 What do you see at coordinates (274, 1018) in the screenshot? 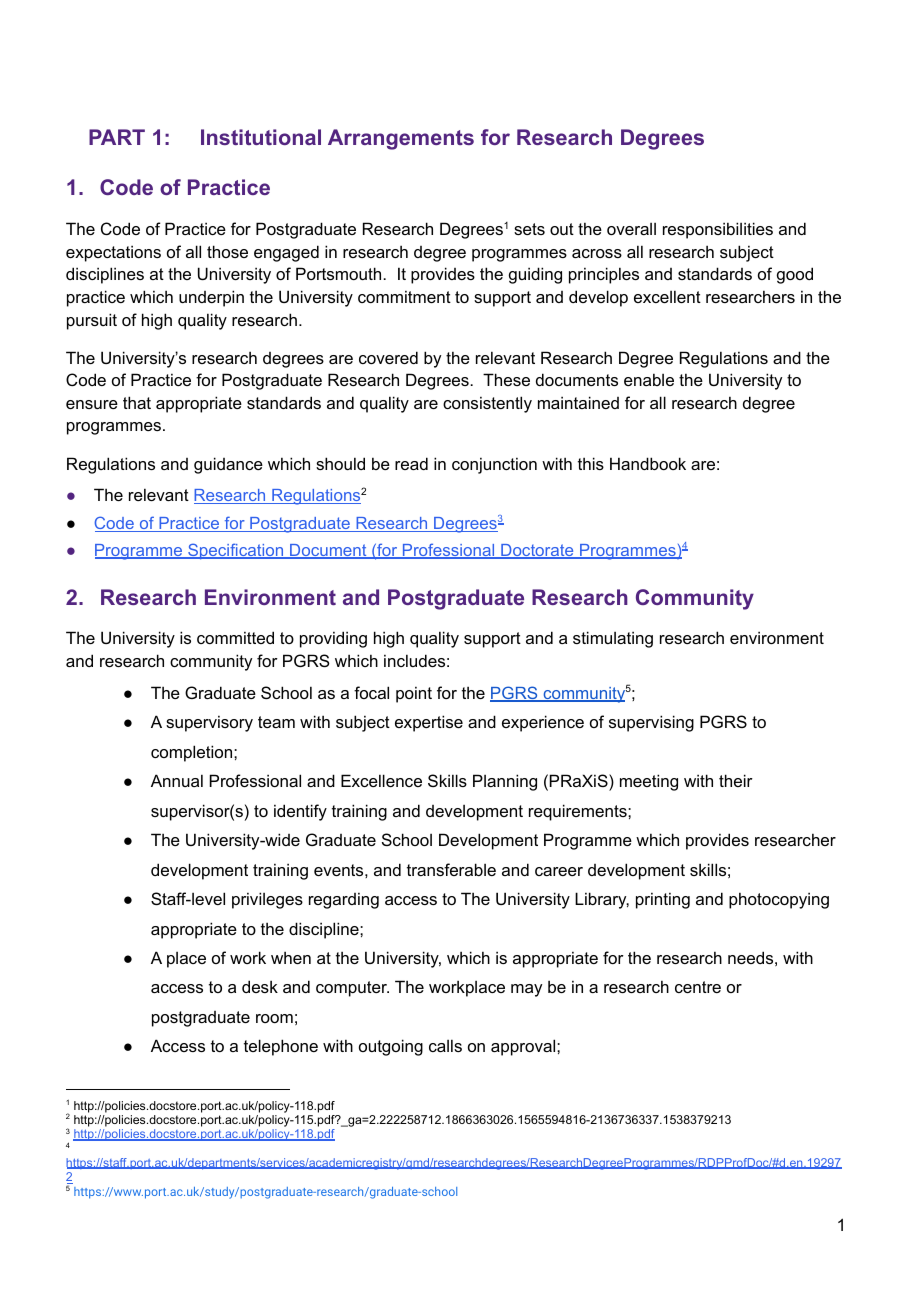
I see `room` at bounding box center [274, 1018].
